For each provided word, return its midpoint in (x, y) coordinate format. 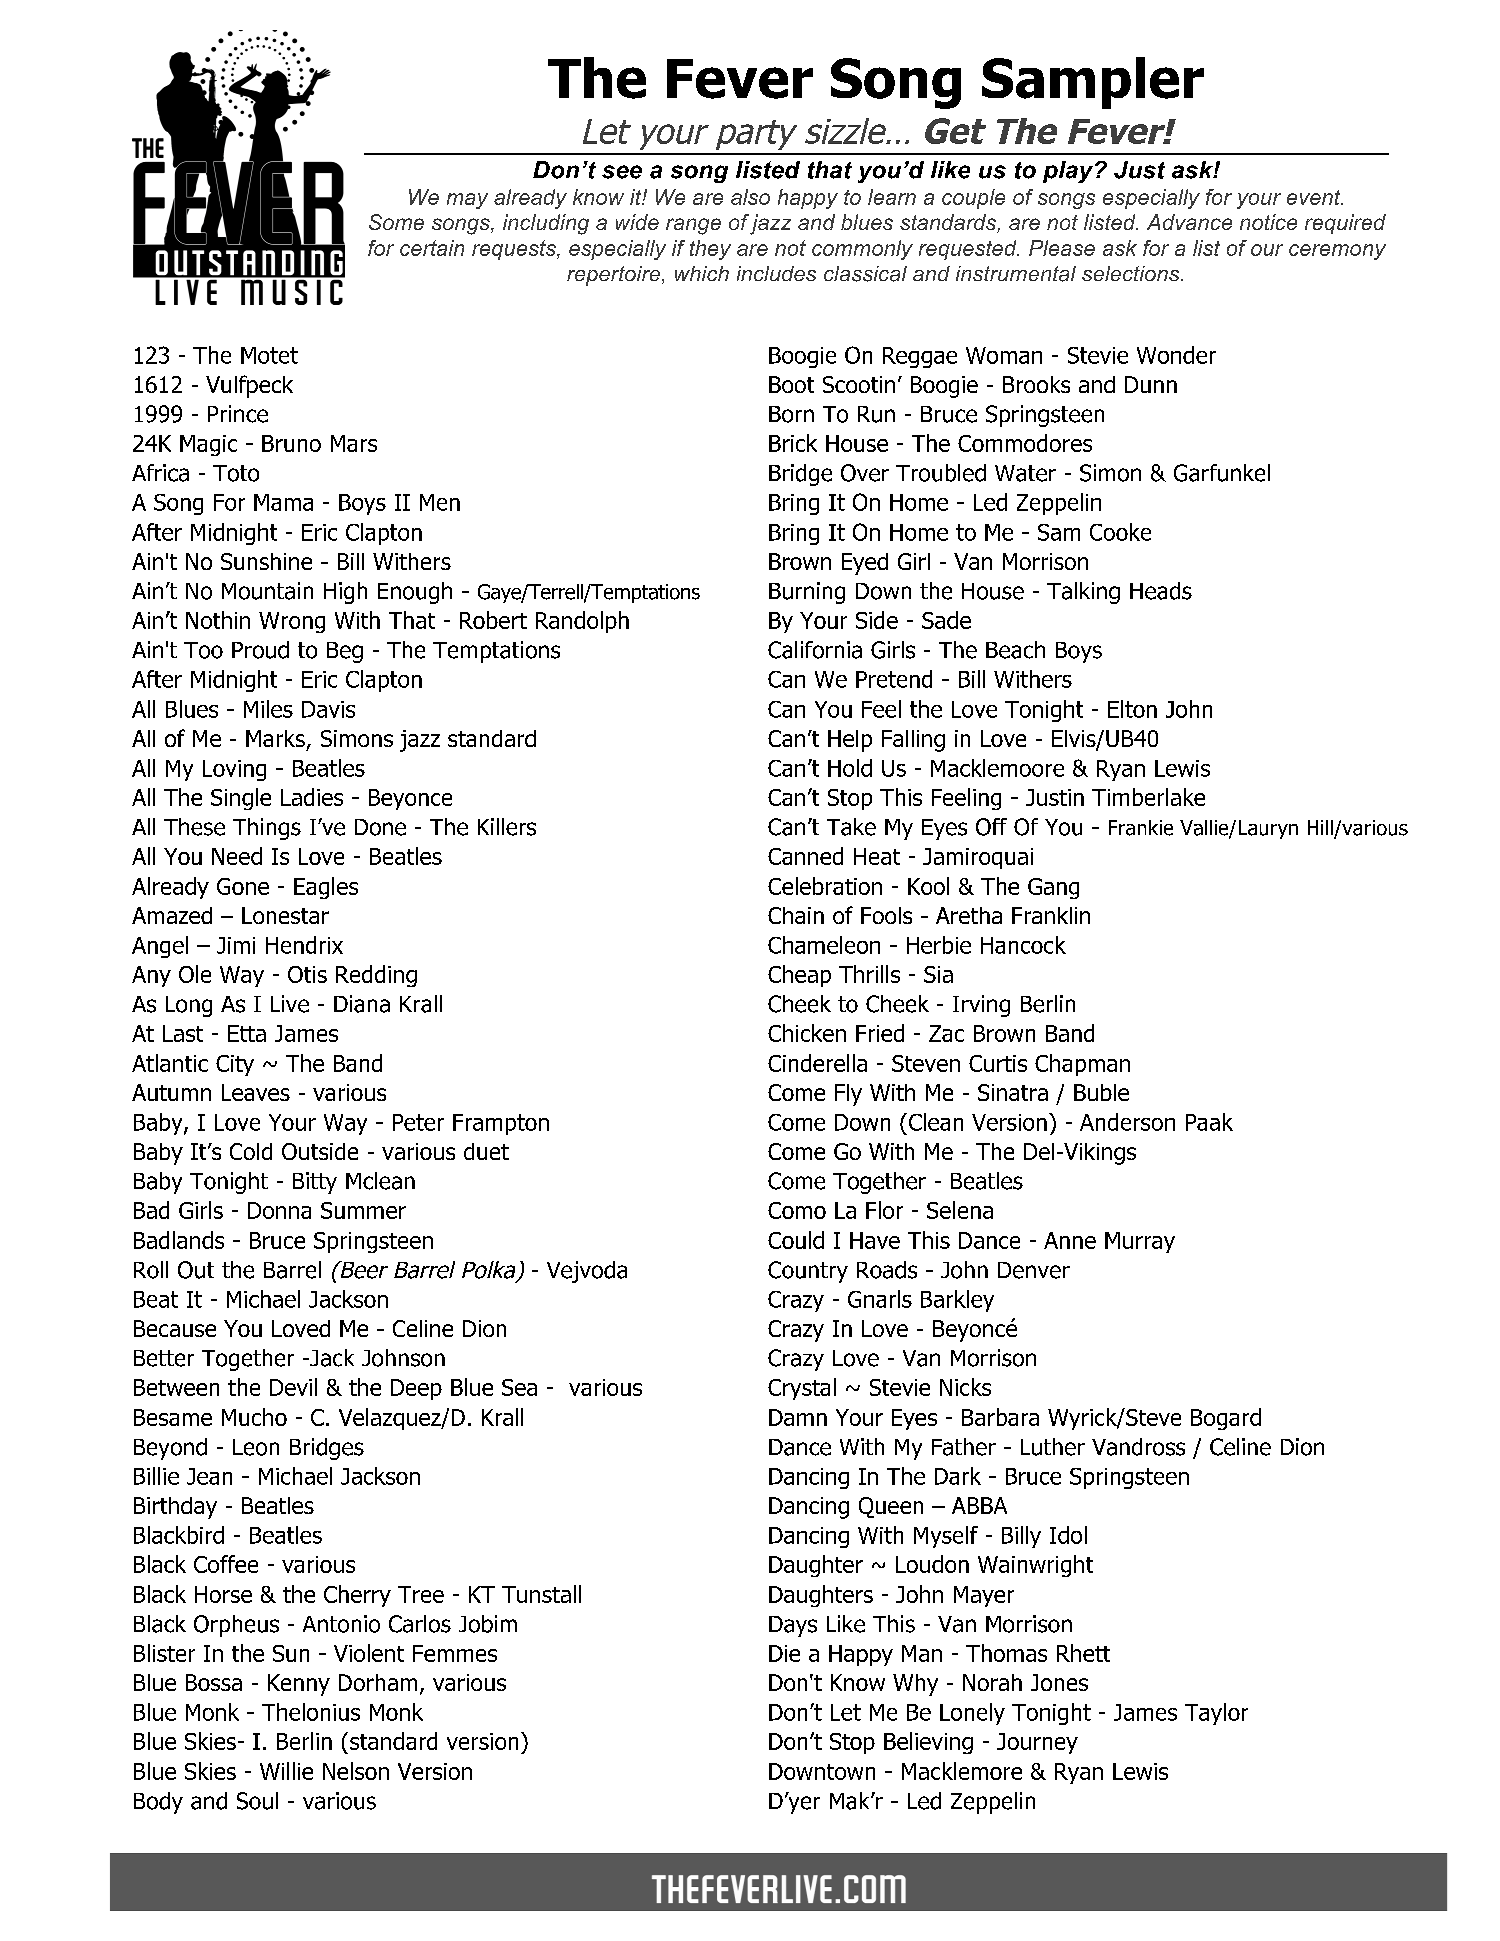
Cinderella (817, 1063)
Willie (286, 1771)
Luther (1053, 1447)
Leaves (256, 1092)
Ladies (312, 797)
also (750, 197)
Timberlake (1148, 797)
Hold (850, 768)
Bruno (291, 443)
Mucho (254, 1417)
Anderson (1127, 1122)
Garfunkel (1222, 473)
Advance (1189, 222)
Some (396, 222)
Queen (891, 1507)
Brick (793, 443)
